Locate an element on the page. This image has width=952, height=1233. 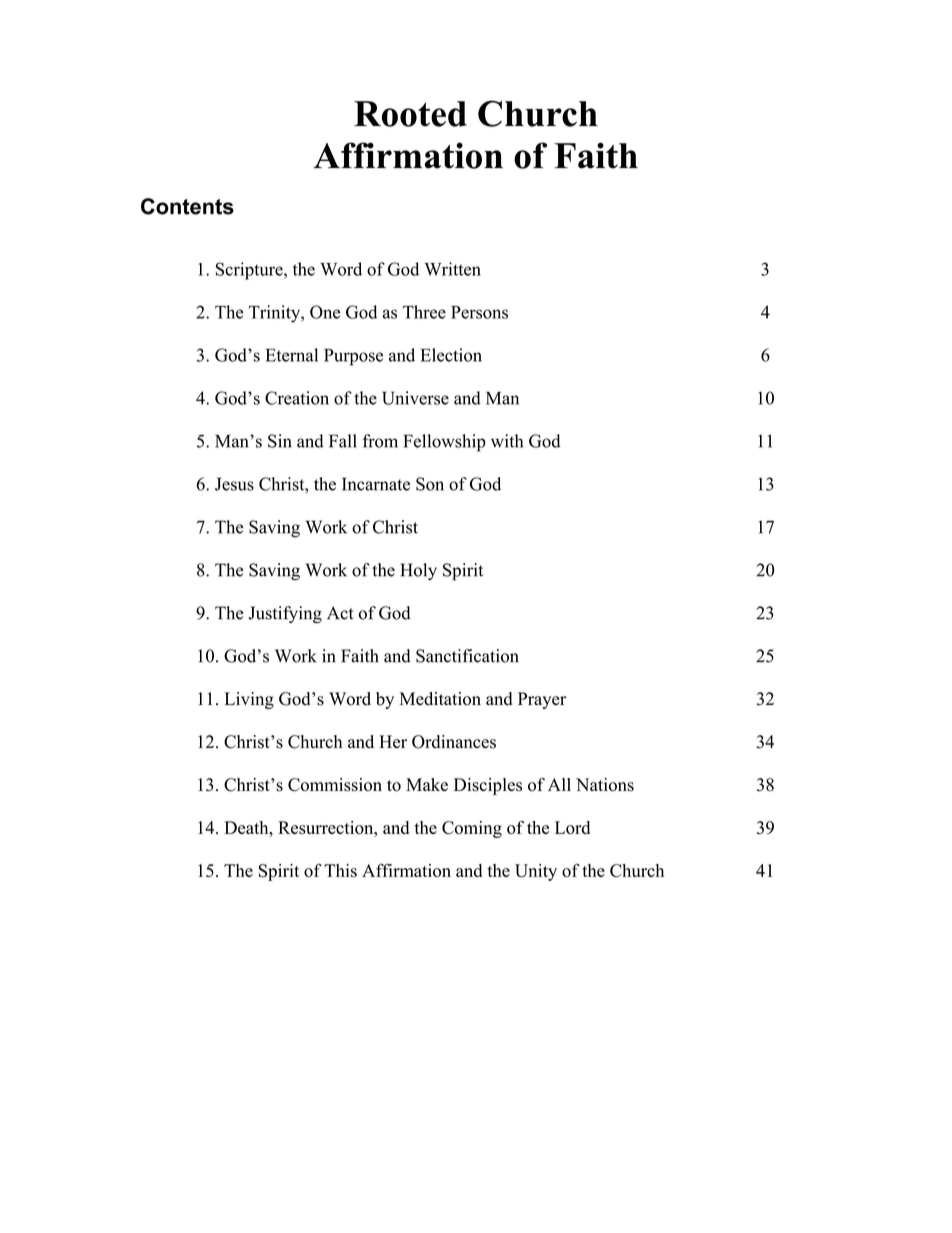
Meditation is located at coordinates (440, 699).
